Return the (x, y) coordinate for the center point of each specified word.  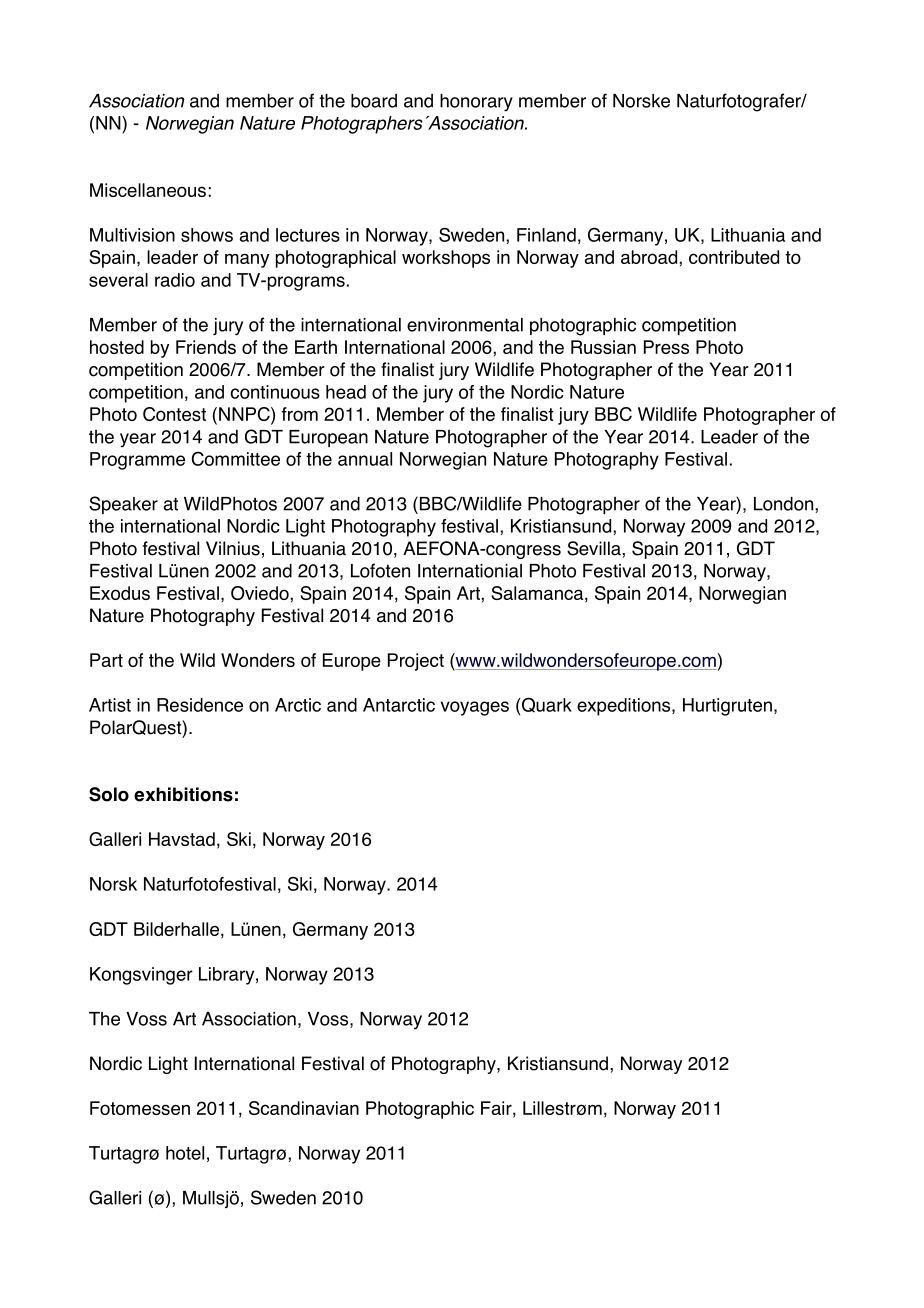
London (785, 504)
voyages (475, 708)
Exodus (120, 593)
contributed (734, 257)
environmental (465, 325)
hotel (185, 1153)
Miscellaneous (148, 190)
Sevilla (595, 548)
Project (416, 662)
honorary (476, 103)
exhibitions (183, 794)
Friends (206, 347)
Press (666, 347)
